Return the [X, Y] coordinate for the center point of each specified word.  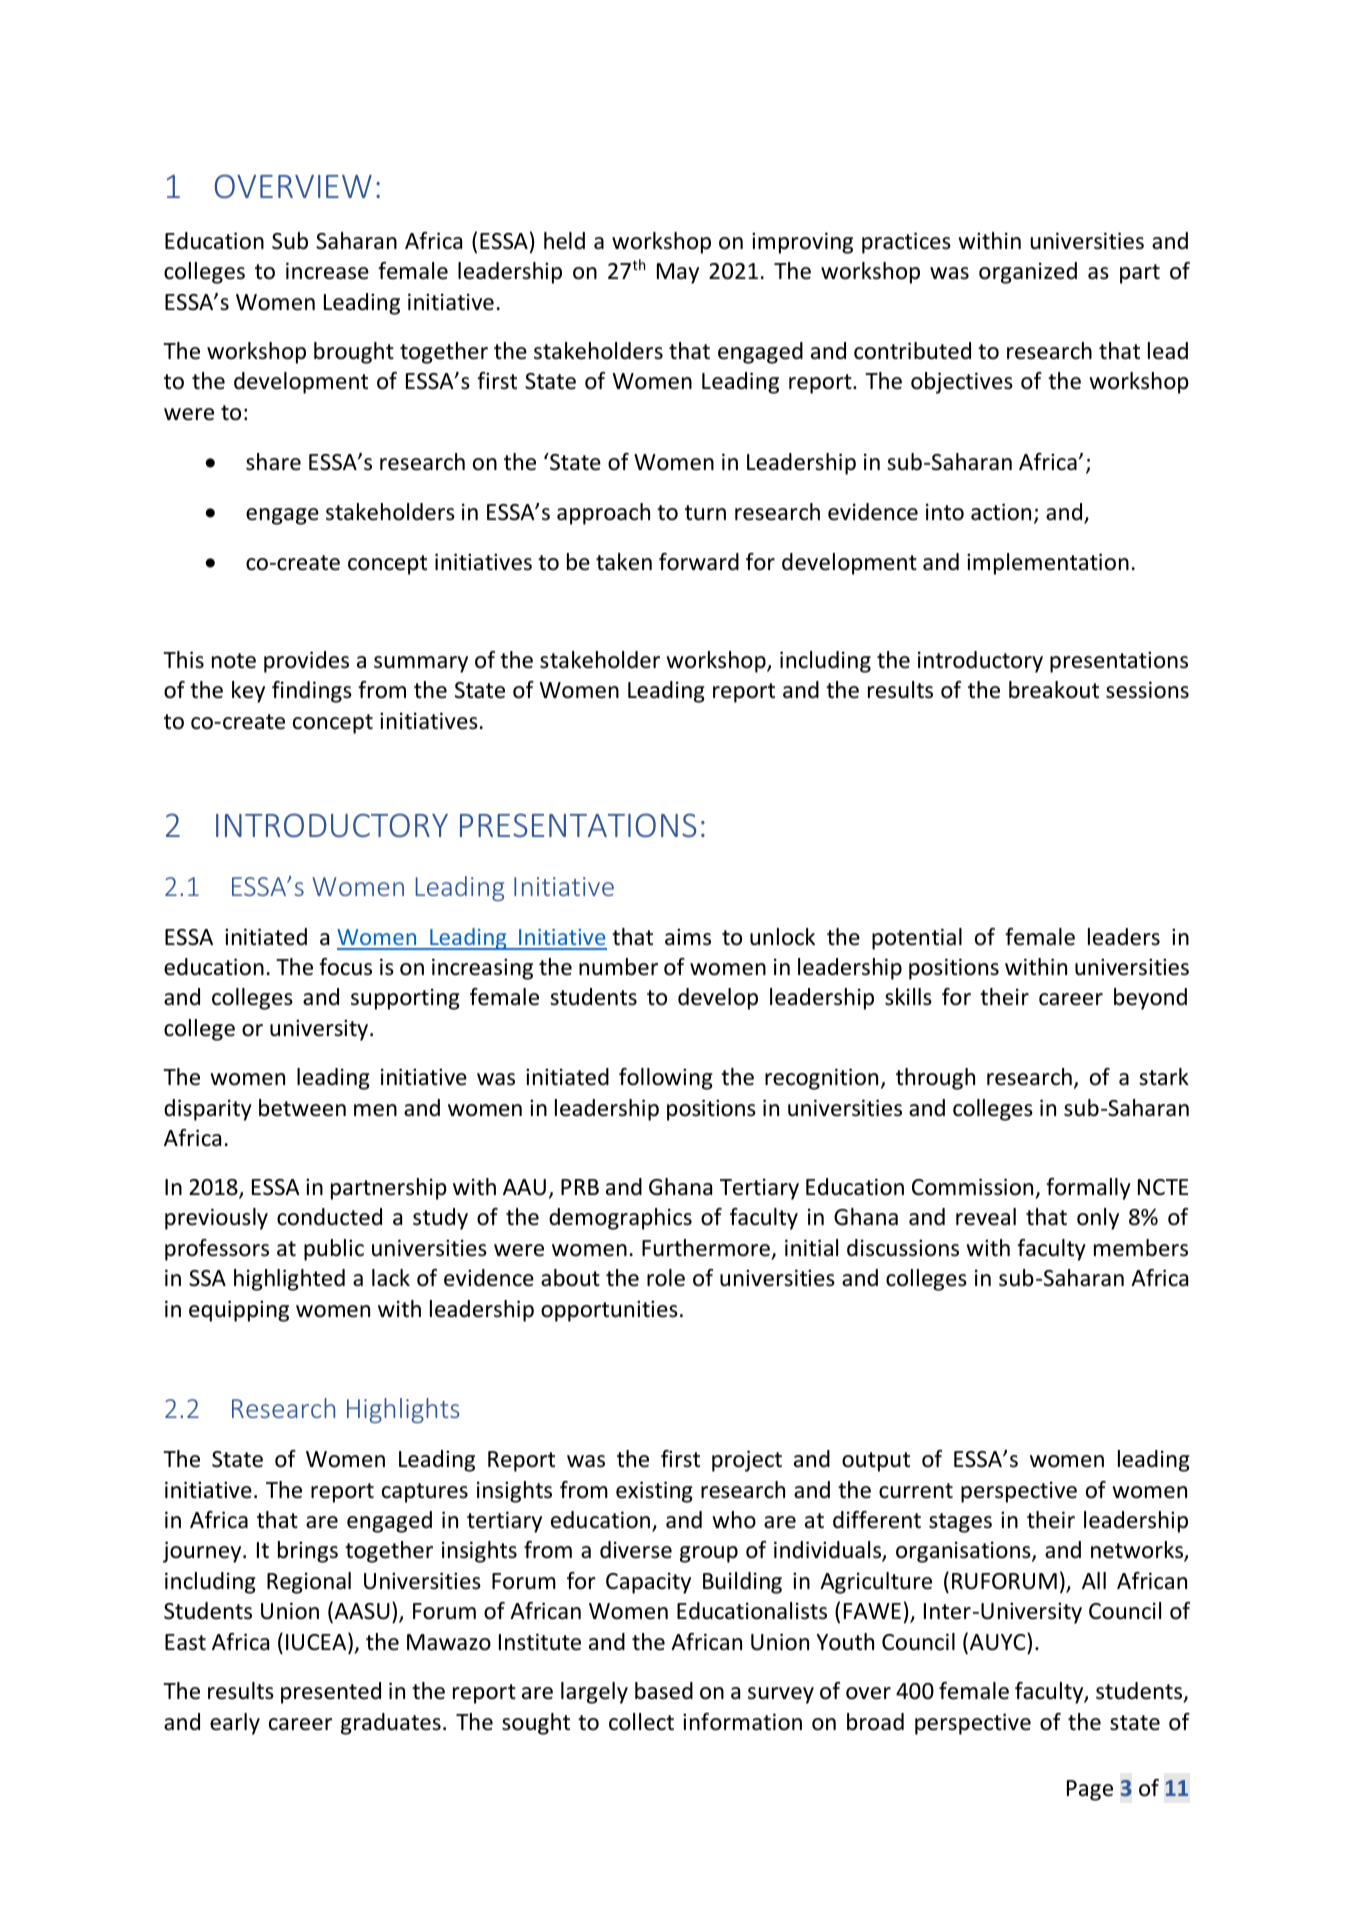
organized [1028, 273]
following [666, 1079]
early [235, 1724]
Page [1090, 1790]
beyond [1150, 999]
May [678, 273]
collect [641, 1722]
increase [327, 271]
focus [345, 967]
